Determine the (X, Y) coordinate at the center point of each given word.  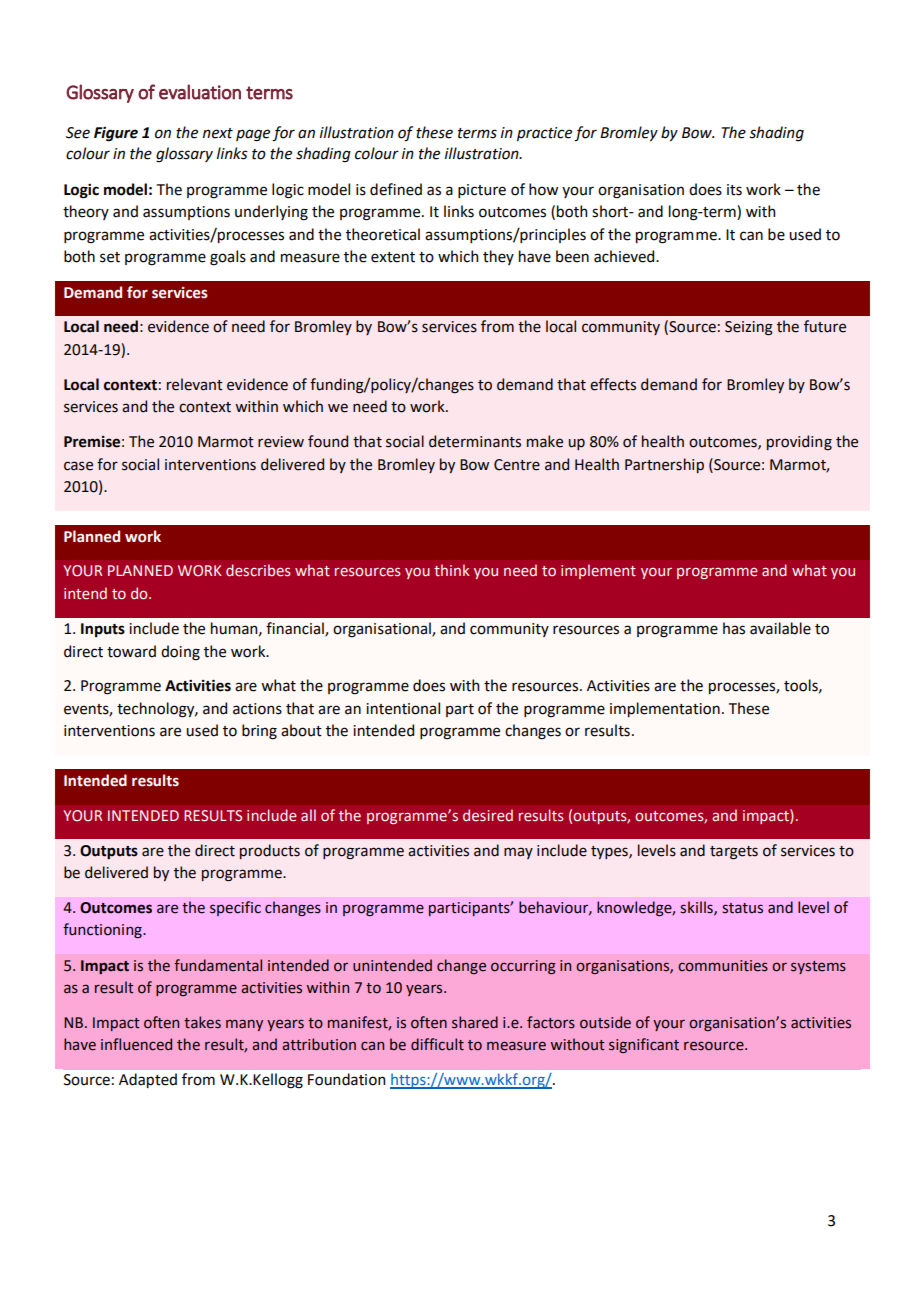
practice (544, 134)
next (218, 133)
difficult (437, 1044)
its (734, 190)
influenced (136, 1044)
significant (644, 1045)
